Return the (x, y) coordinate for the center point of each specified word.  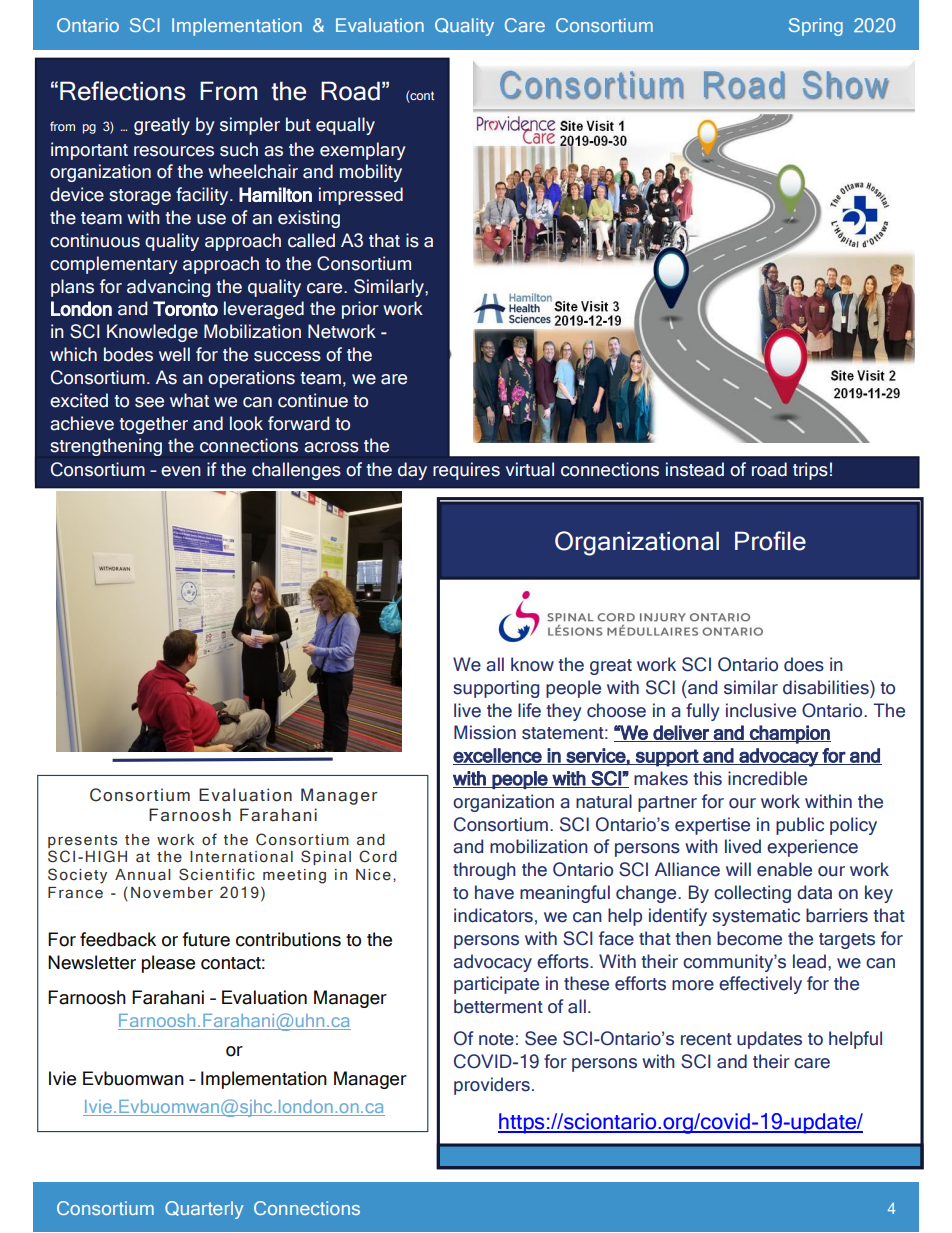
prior (360, 310)
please (168, 964)
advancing (168, 288)
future (206, 939)
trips (810, 471)
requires (466, 471)
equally (345, 126)
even (181, 471)
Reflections (123, 91)
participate (496, 985)
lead (809, 961)
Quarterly (204, 1210)
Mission (485, 732)
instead (695, 469)
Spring (816, 27)
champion (789, 734)
